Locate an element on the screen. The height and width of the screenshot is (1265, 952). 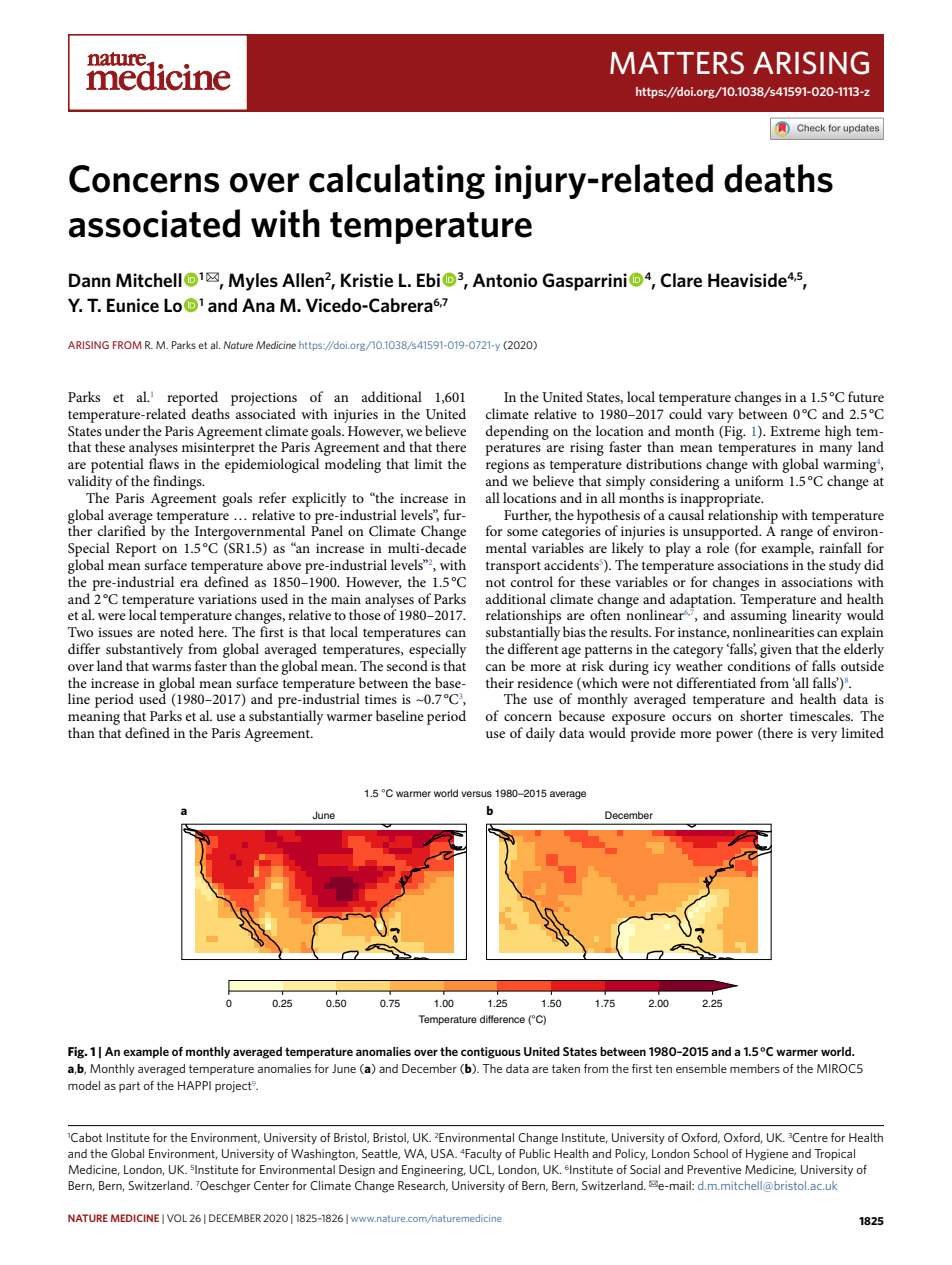
calculating is located at coordinates (397, 181).
